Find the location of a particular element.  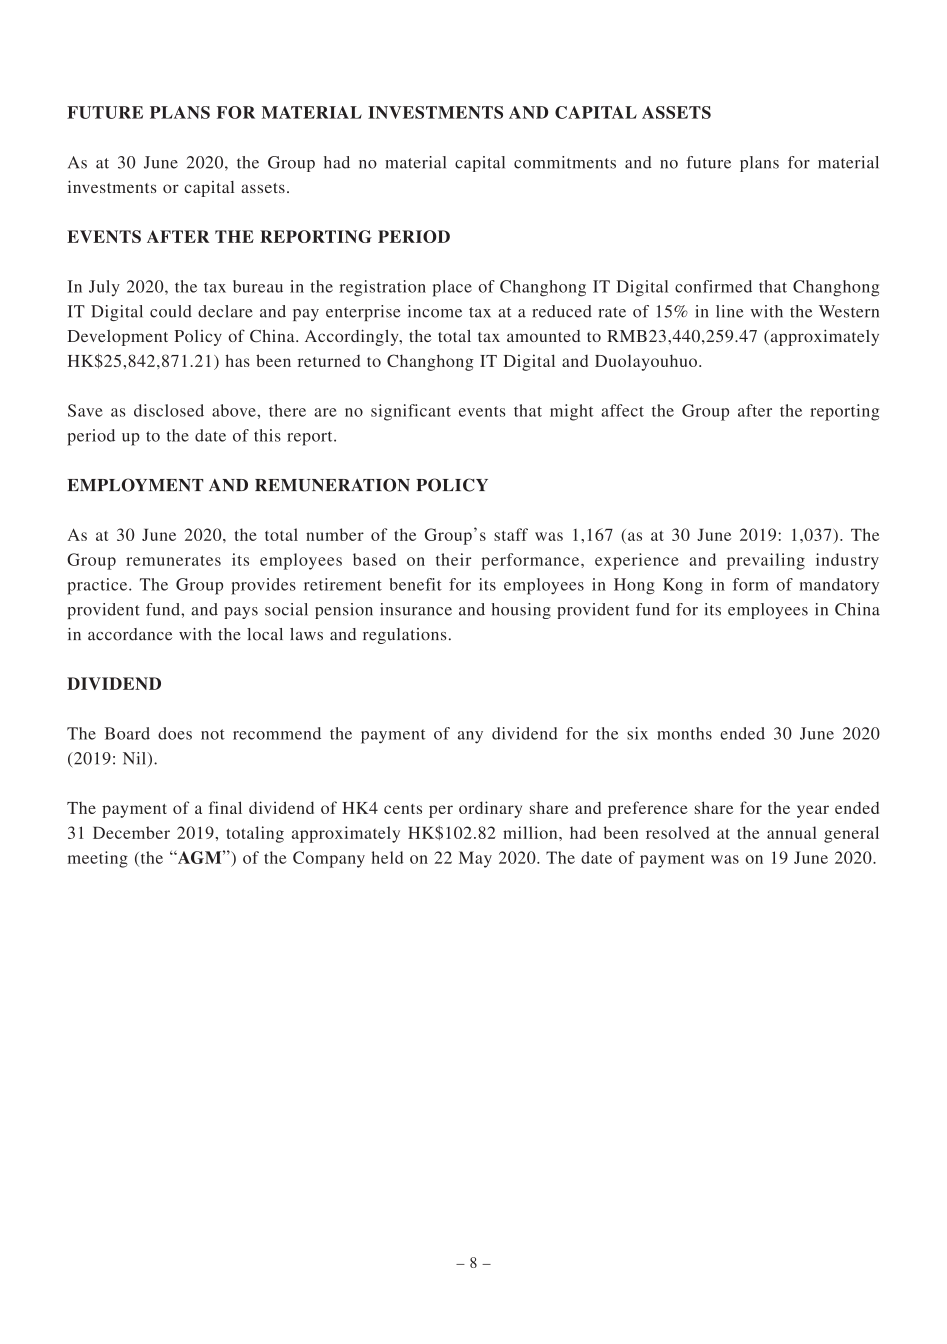

prevailing is located at coordinates (766, 561).
